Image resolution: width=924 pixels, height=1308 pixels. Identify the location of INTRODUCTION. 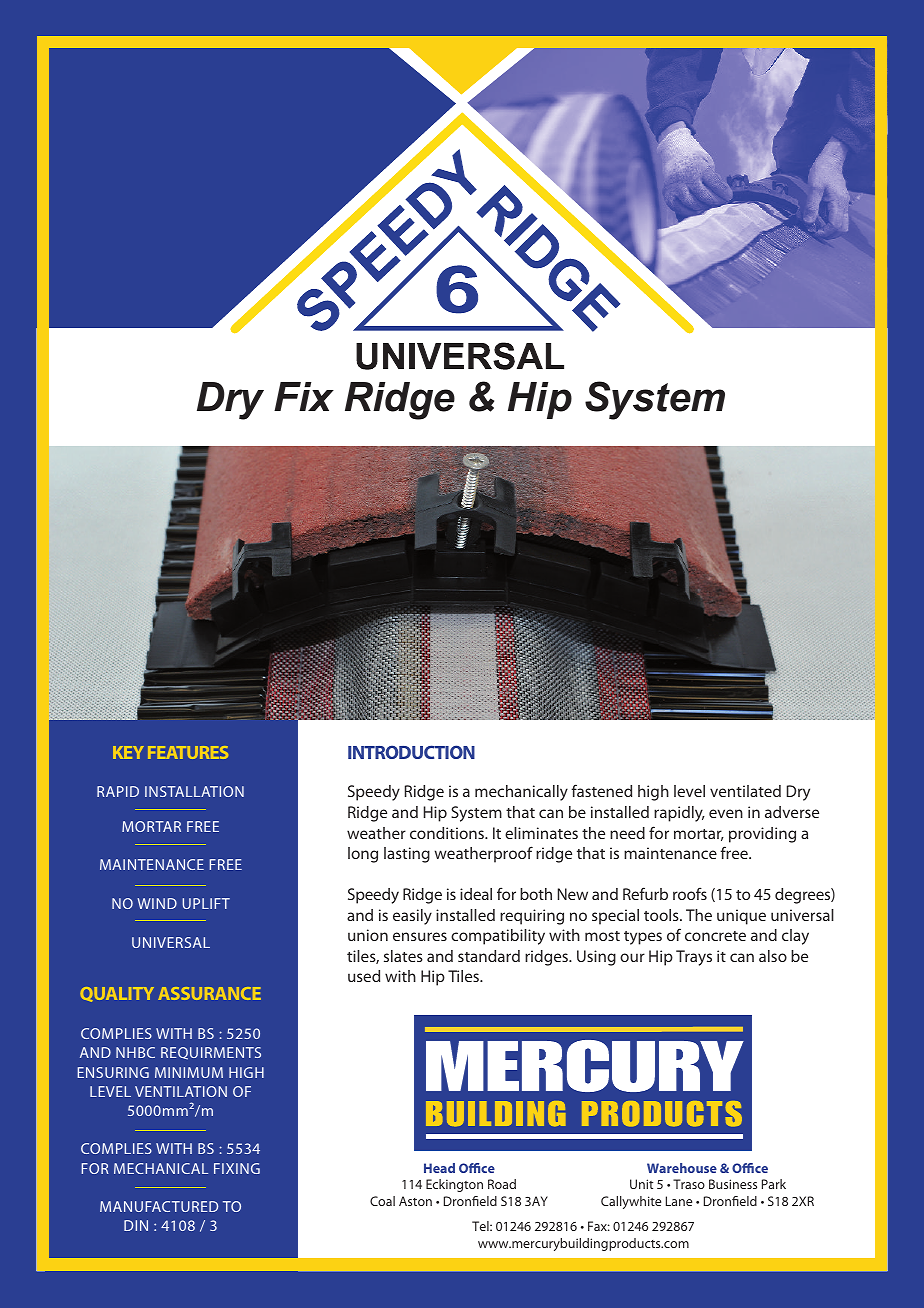
(411, 752).
